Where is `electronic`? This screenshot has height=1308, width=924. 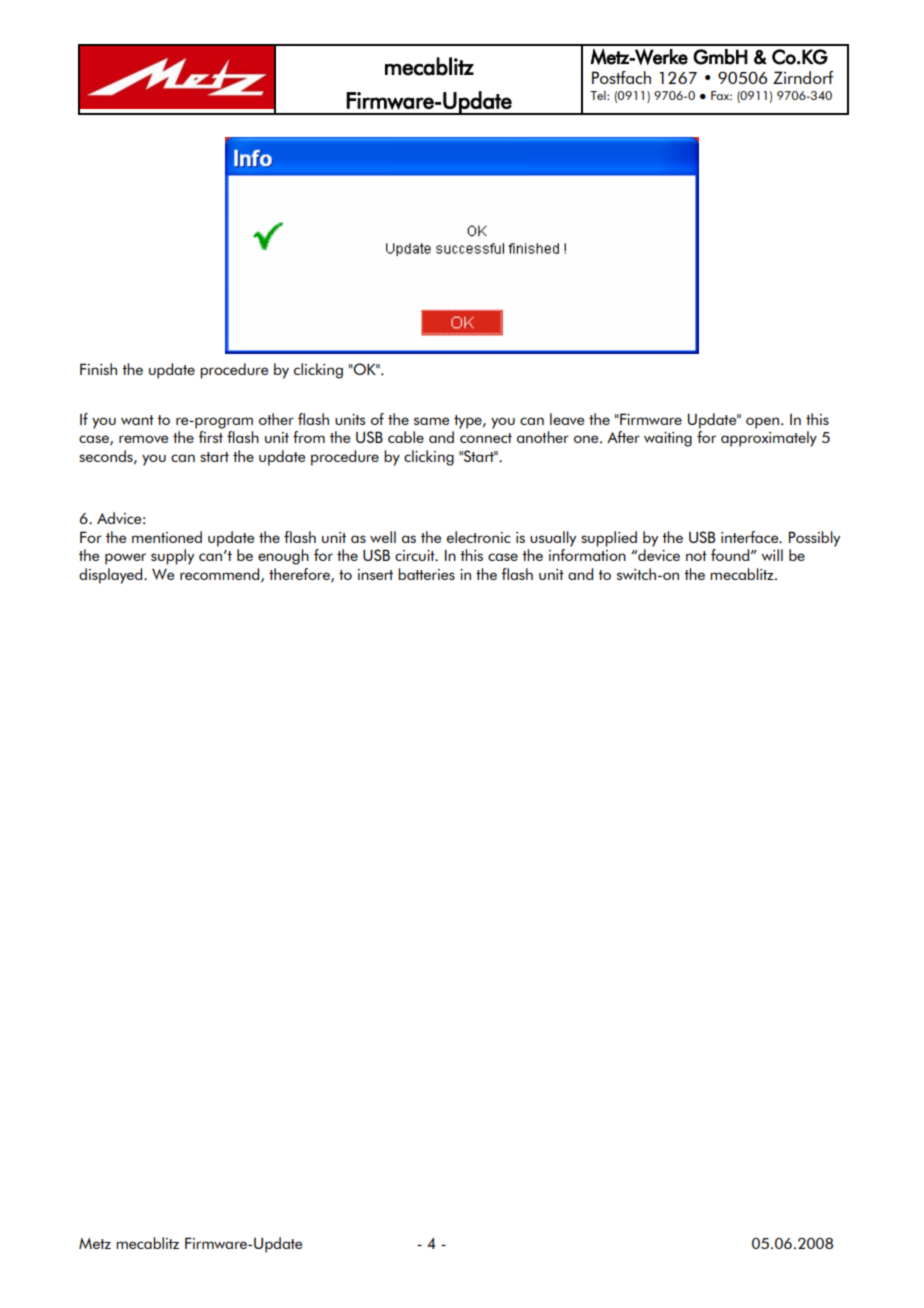 electronic is located at coordinates (479, 537).
